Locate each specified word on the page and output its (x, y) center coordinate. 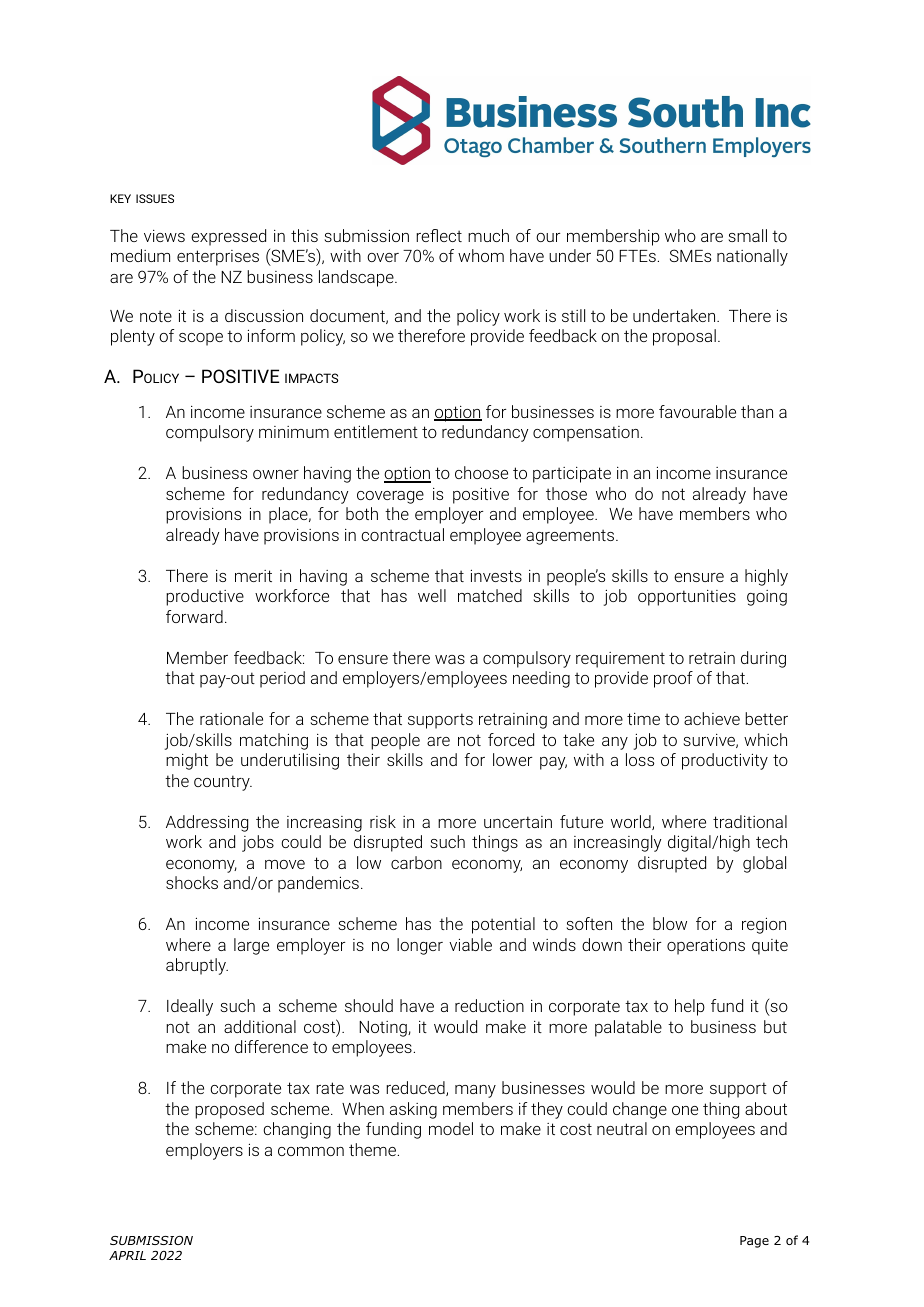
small (748, 235)
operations (706, 947)
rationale (231, 718)
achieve (712, 718)
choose (481, 472)
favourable (697, 411)
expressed (228, 237)
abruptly (197, 966)
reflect (439, 235)
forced (511, 739)
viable (470, 944)
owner (276, 474)
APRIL (127, 1255)
